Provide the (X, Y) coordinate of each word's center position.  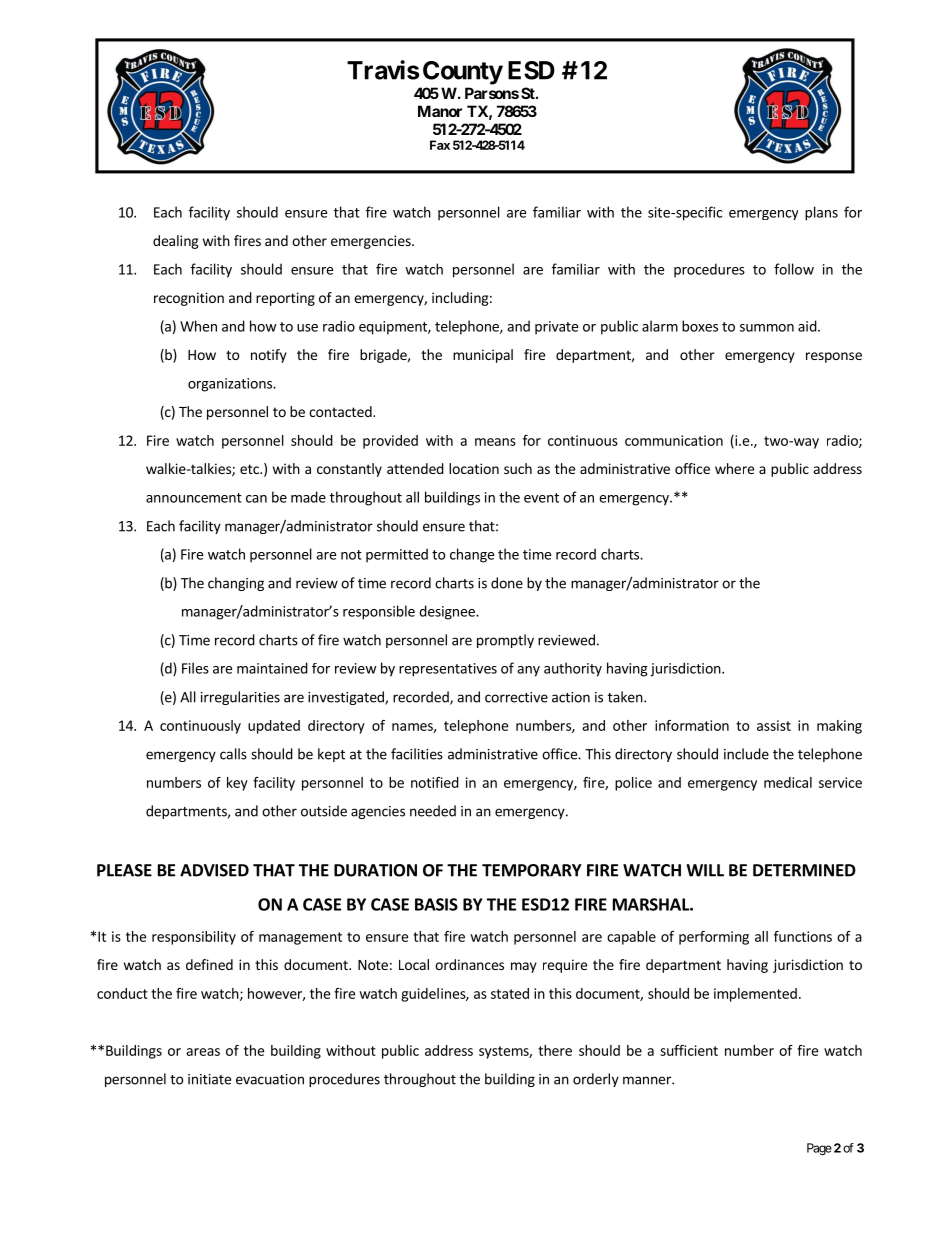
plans (821, 213)
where (734, 468)
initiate (209, 1079)
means (495, 442)
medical (788, 782)
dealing (176, 242)
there (555, 1050)
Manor (440, 111)
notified (435, 782)
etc (250, 469)
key (237, 784)
